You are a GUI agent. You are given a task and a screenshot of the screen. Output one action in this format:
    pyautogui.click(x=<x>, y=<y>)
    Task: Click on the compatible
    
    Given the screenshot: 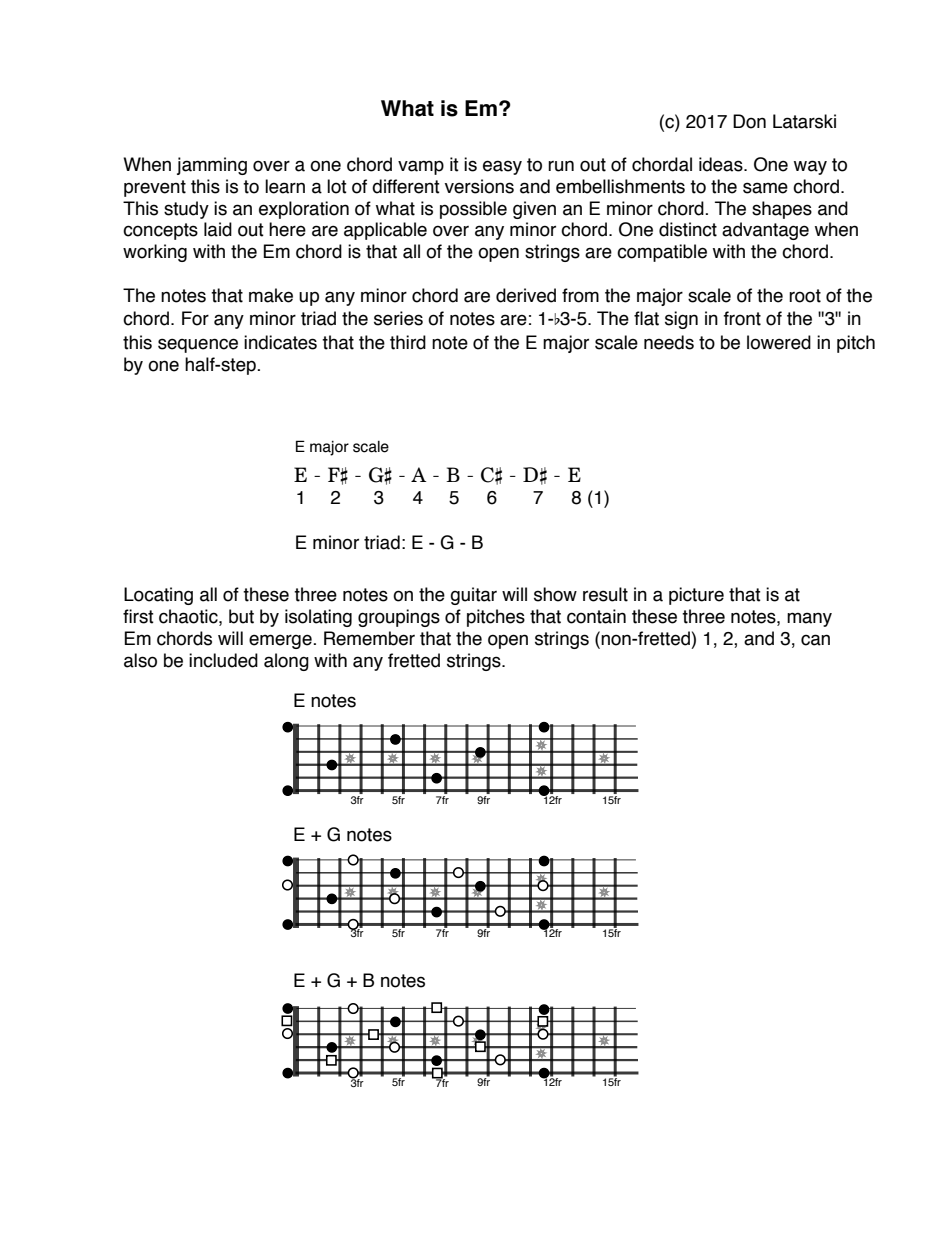 What is the action you would take?
    pyautogui.click(x=662, y=253)
